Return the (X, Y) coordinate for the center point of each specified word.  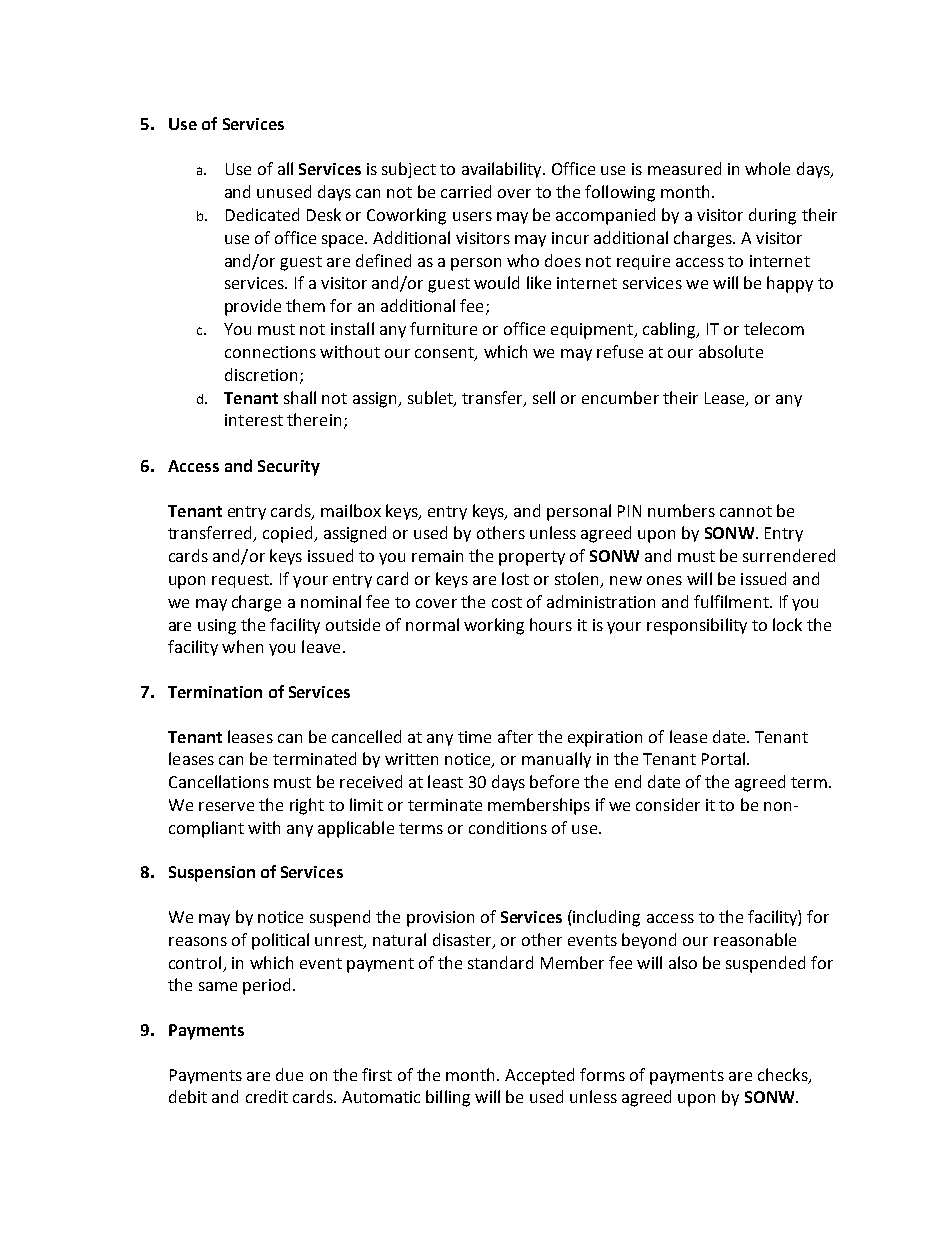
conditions (508, 827)
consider (668, 804)
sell (544, 397)
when (242, 646)
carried (466, 191)
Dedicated (262, 214)
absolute (731, 351)
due (289, 1074)
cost (507, 602)
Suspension (212, 874)
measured (684, 168)
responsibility (697, 626)
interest (254, 420)
